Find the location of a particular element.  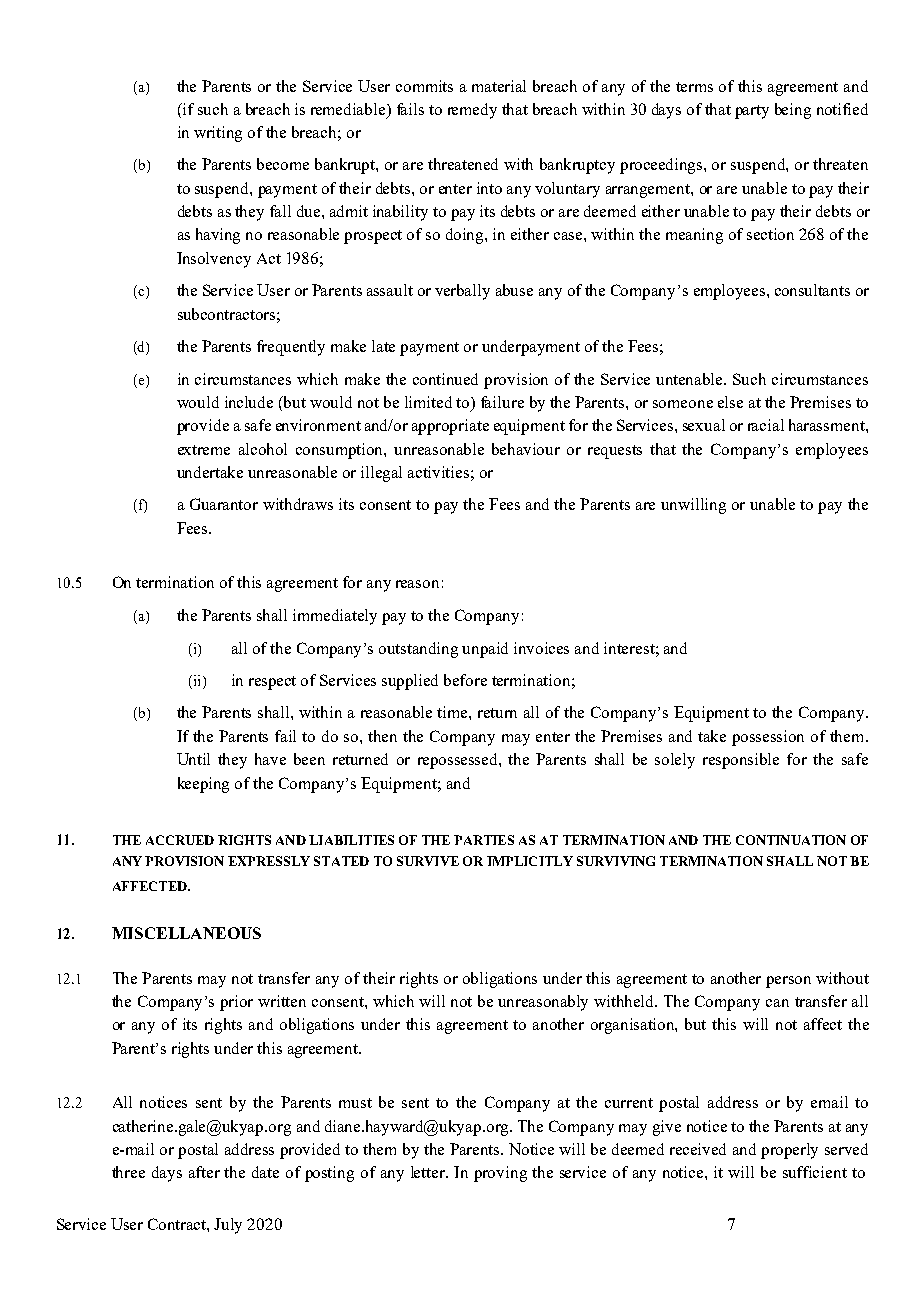

respect is located at coordinates (272, 683).
